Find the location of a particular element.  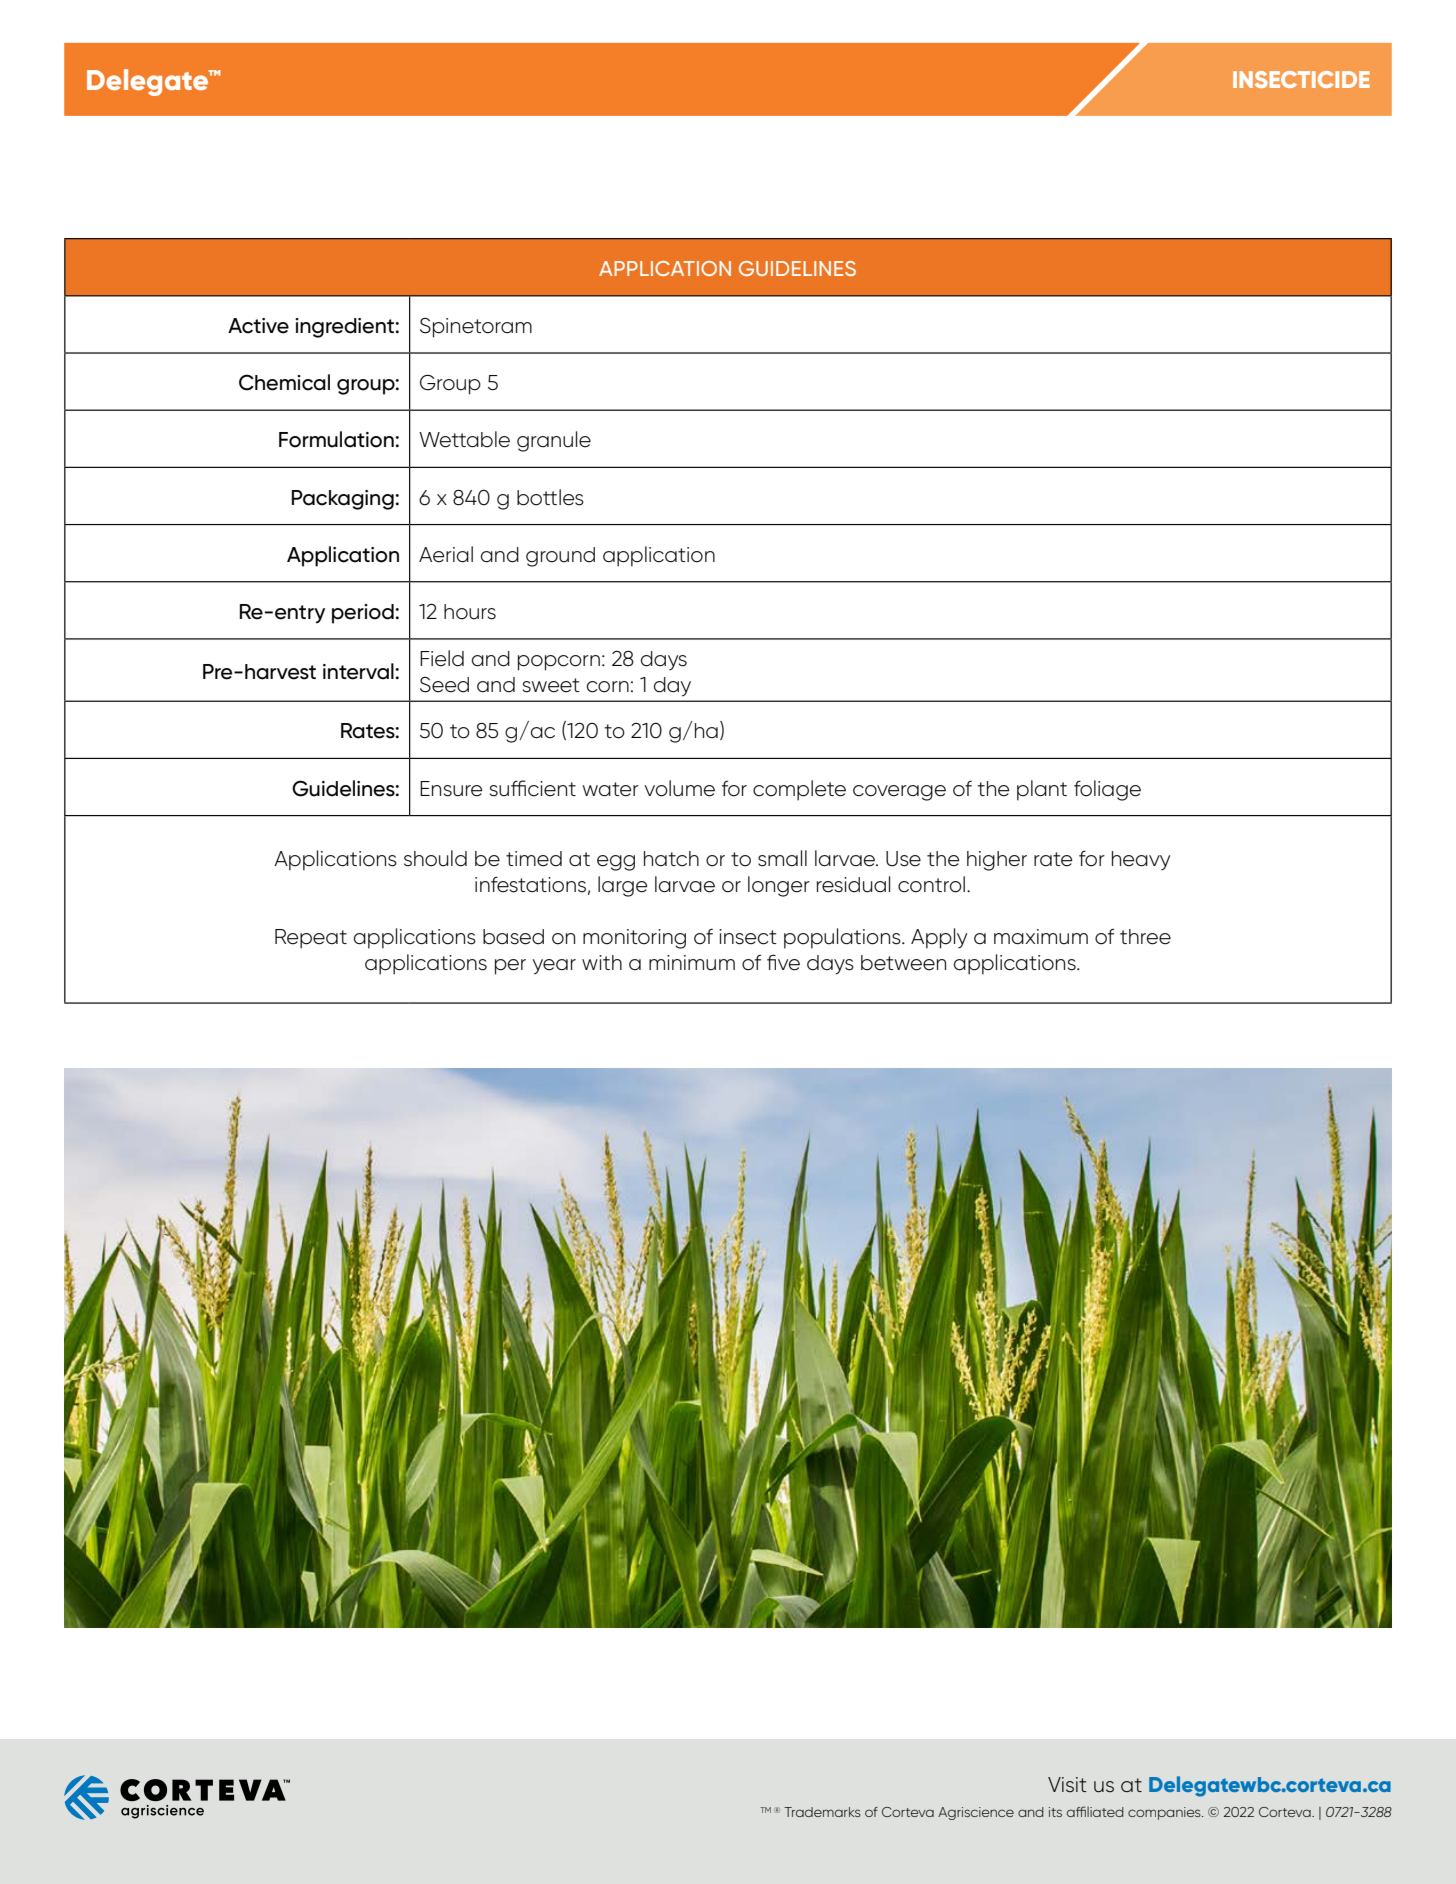

minimum is located at coordinates (692, 963).
